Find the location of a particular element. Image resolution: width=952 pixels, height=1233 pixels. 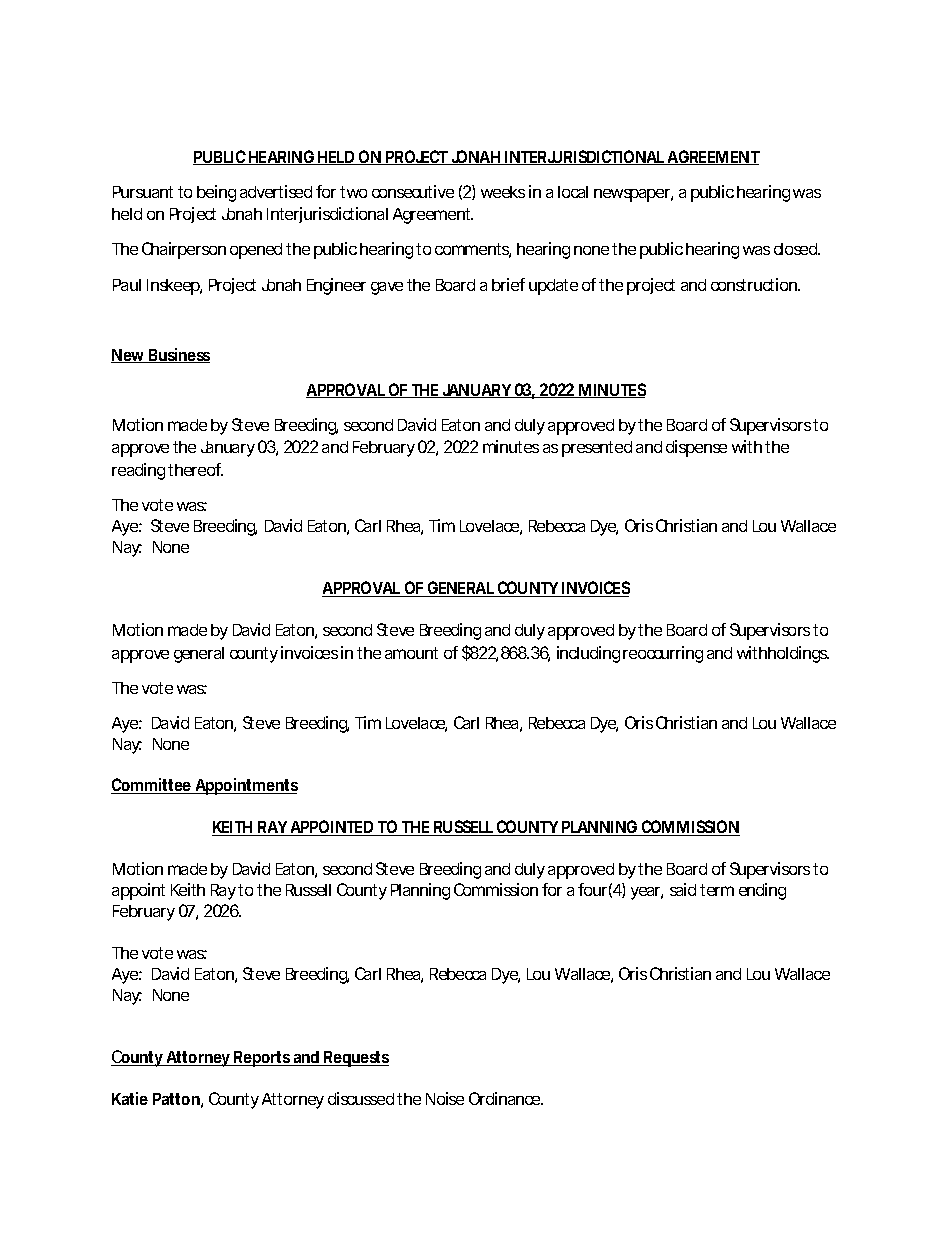

reoccurring is located at coordinates (663, 654).
